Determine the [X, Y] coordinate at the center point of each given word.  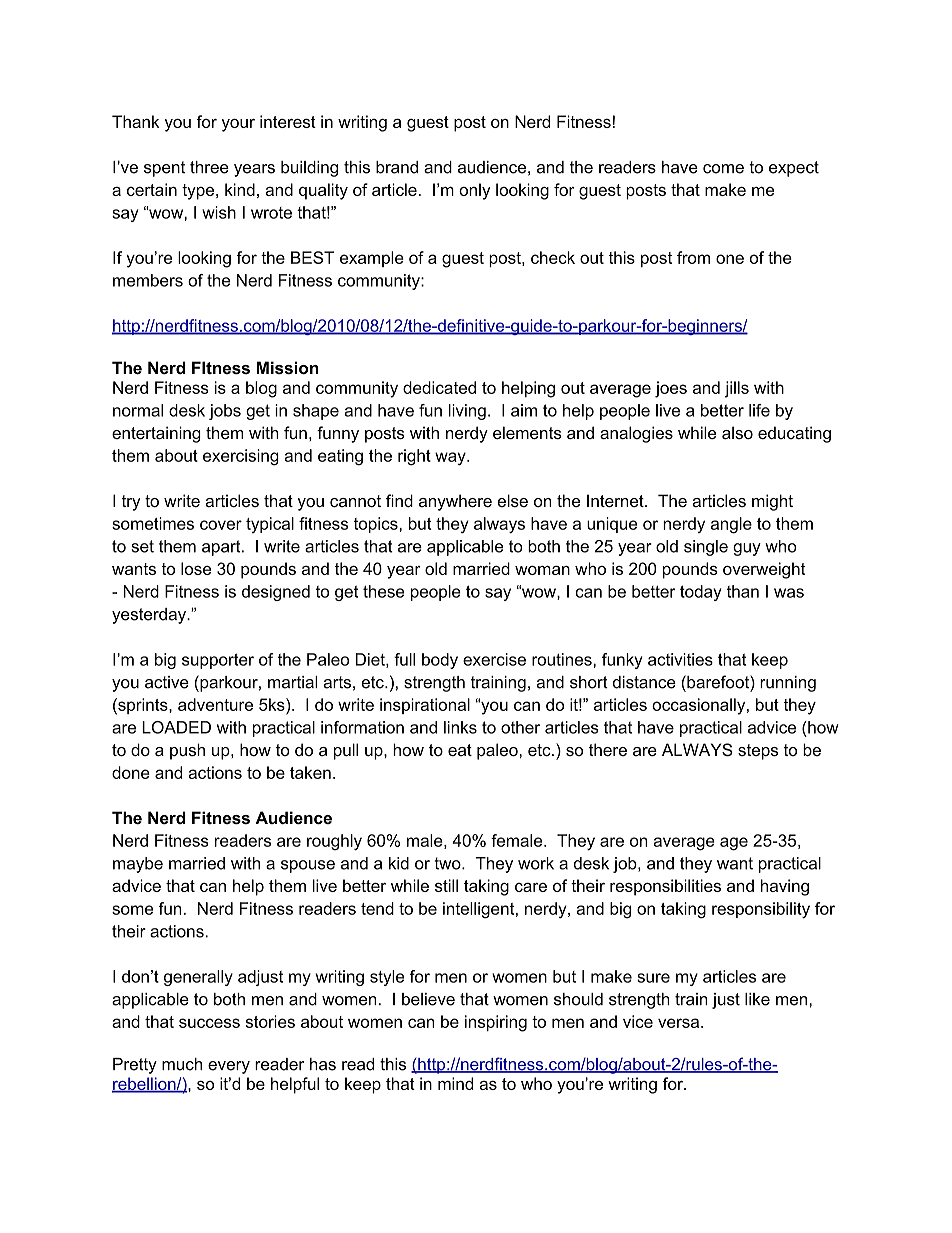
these [383, 591]
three [209, 167]
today [701, 593]
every [229, 1067]
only [475, 191]
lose [196, 568]
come [723, 169]
